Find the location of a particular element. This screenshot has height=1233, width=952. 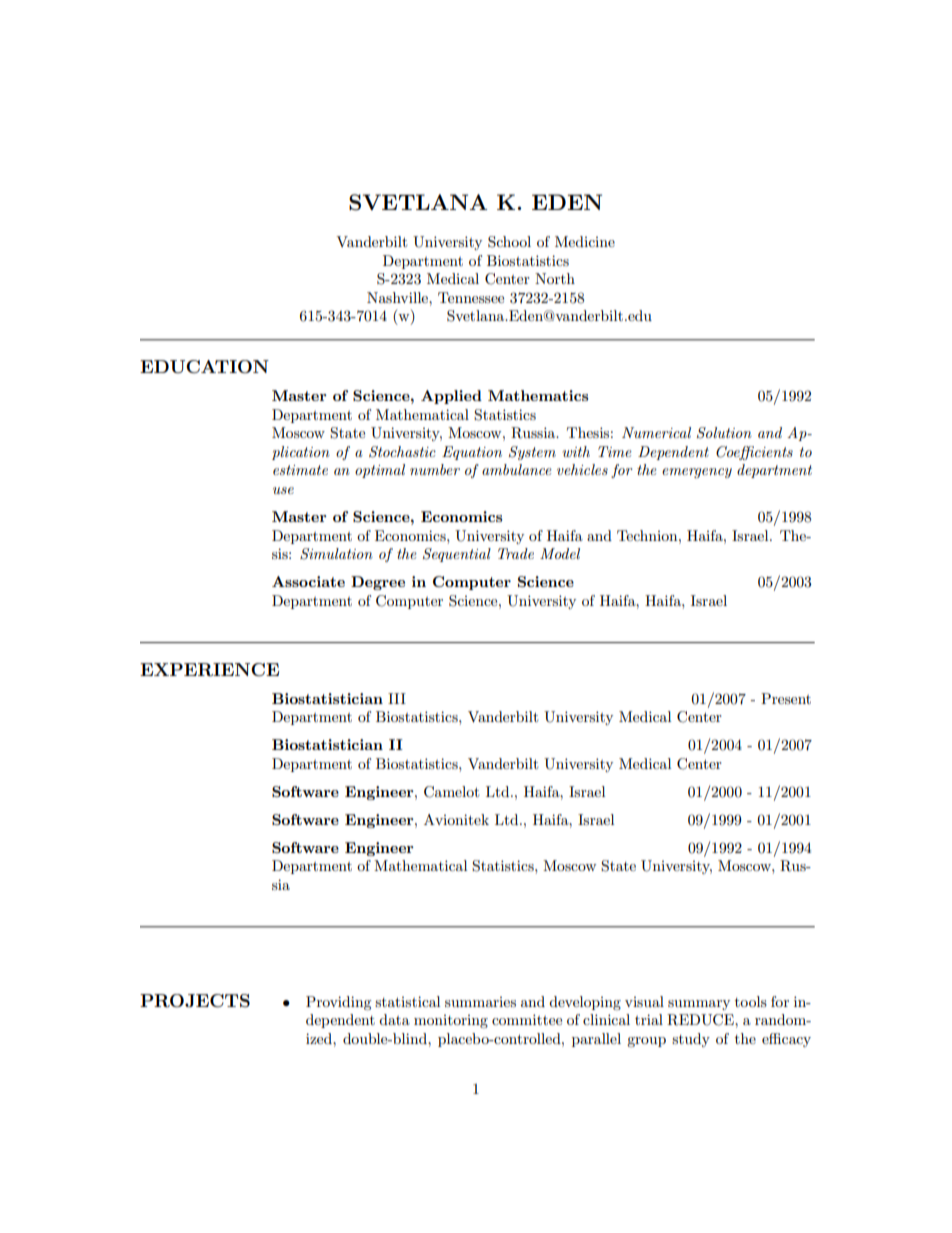

Providing is located at coordinates (339, 1003).
